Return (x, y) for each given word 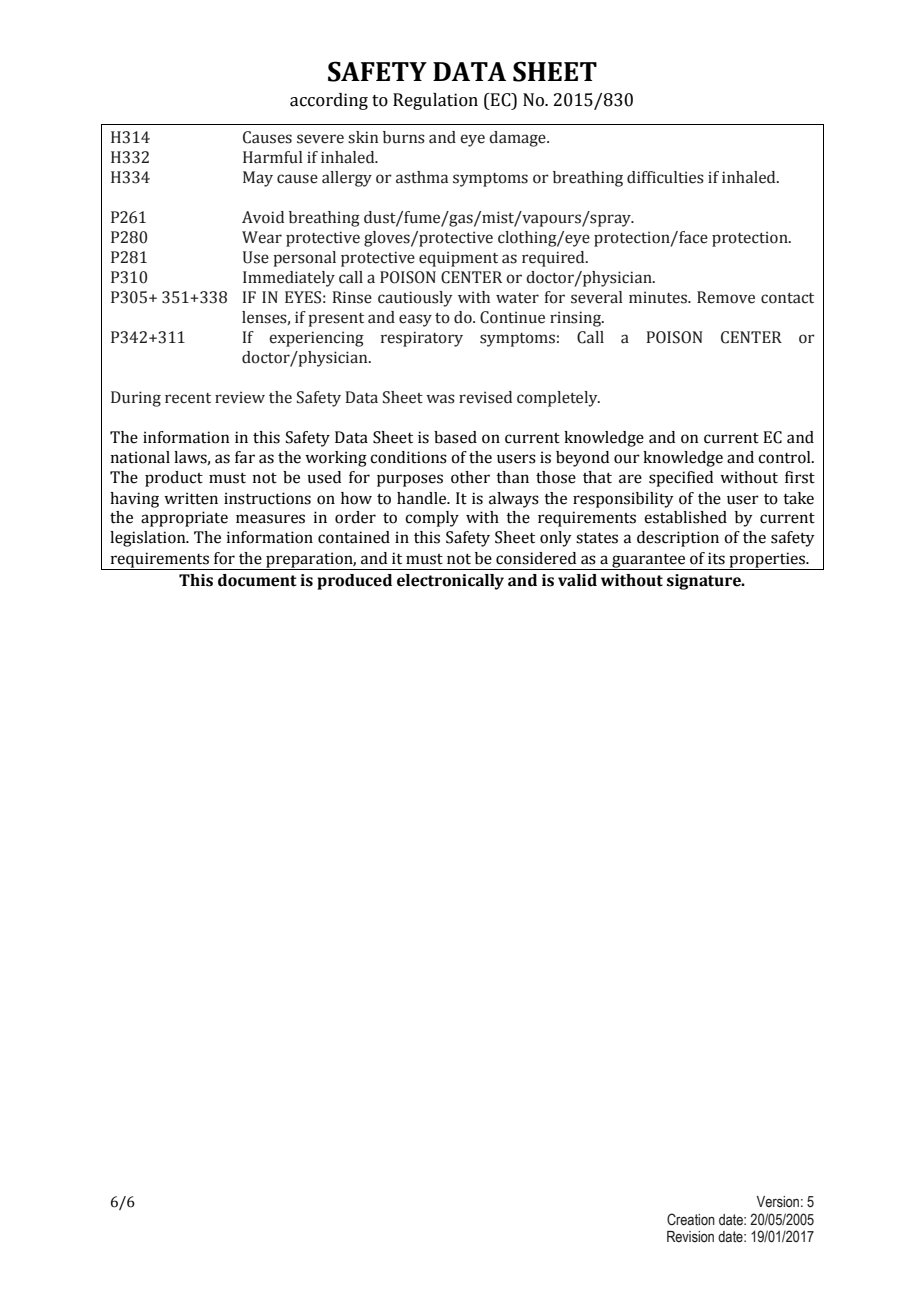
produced (354, 582)
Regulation (435, 101)
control (785, 457)
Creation (691, 1219)
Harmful (272, 157)
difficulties (665, 177)
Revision (690, 1237)
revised (485, 397)
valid (577, 580)
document (257, 580)
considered (536, 558)
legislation (149, 539)
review (240, 397)
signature (705, 582)
